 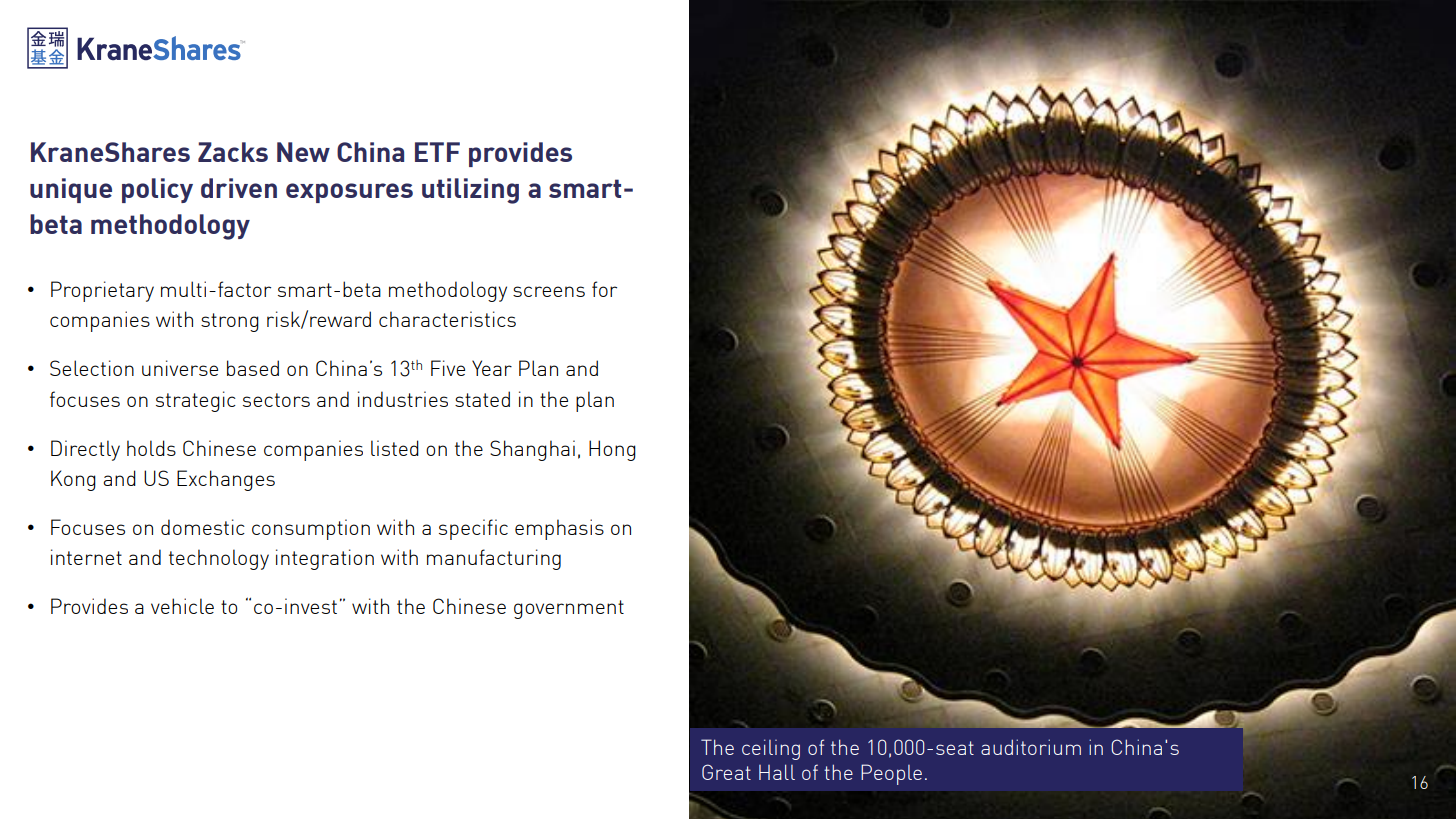 What do you see at coordinates (612, 450) in the screenshot?
I see `Hong` at bounding box center [612, 450].
